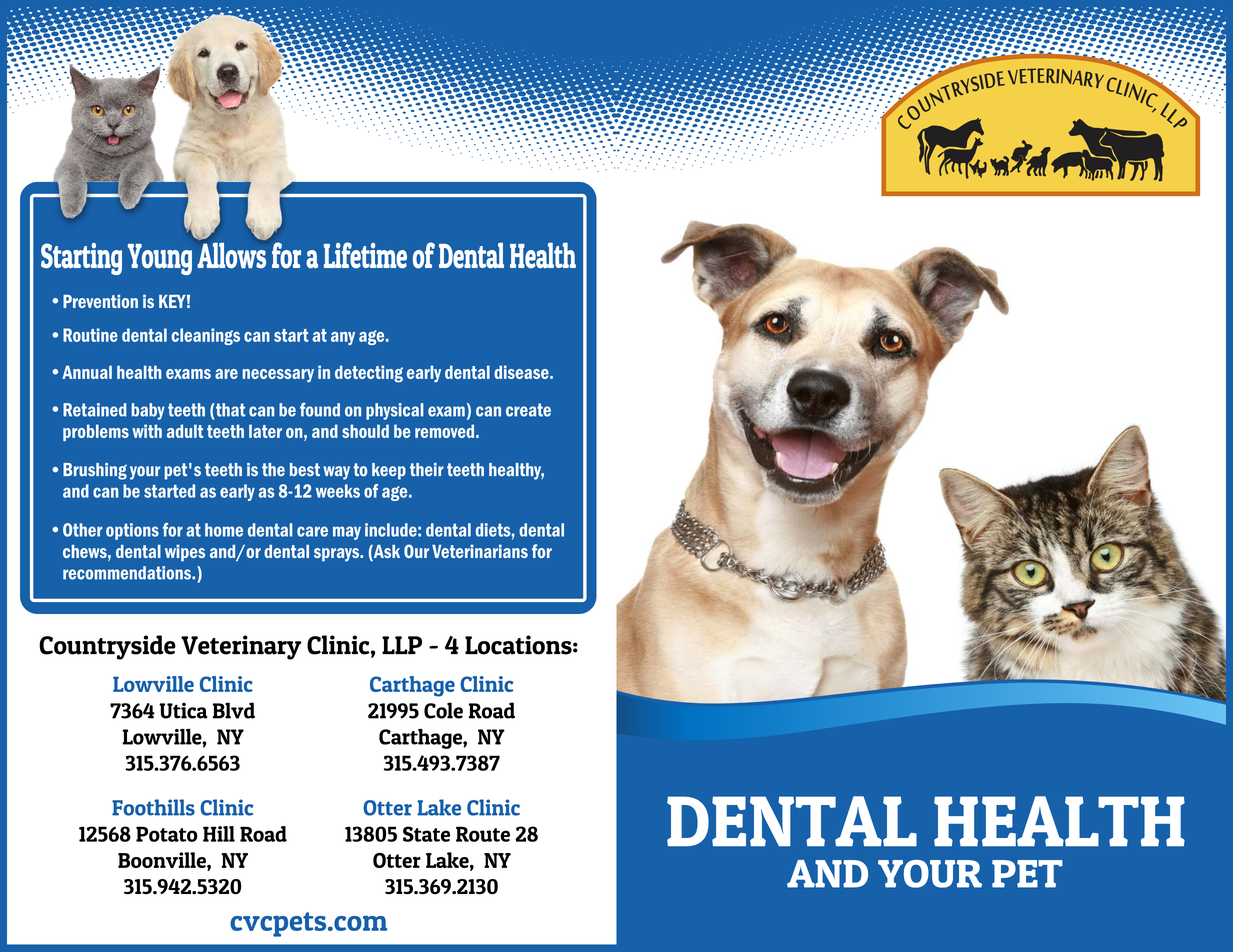  I want to click on found, so click(320, 409).
